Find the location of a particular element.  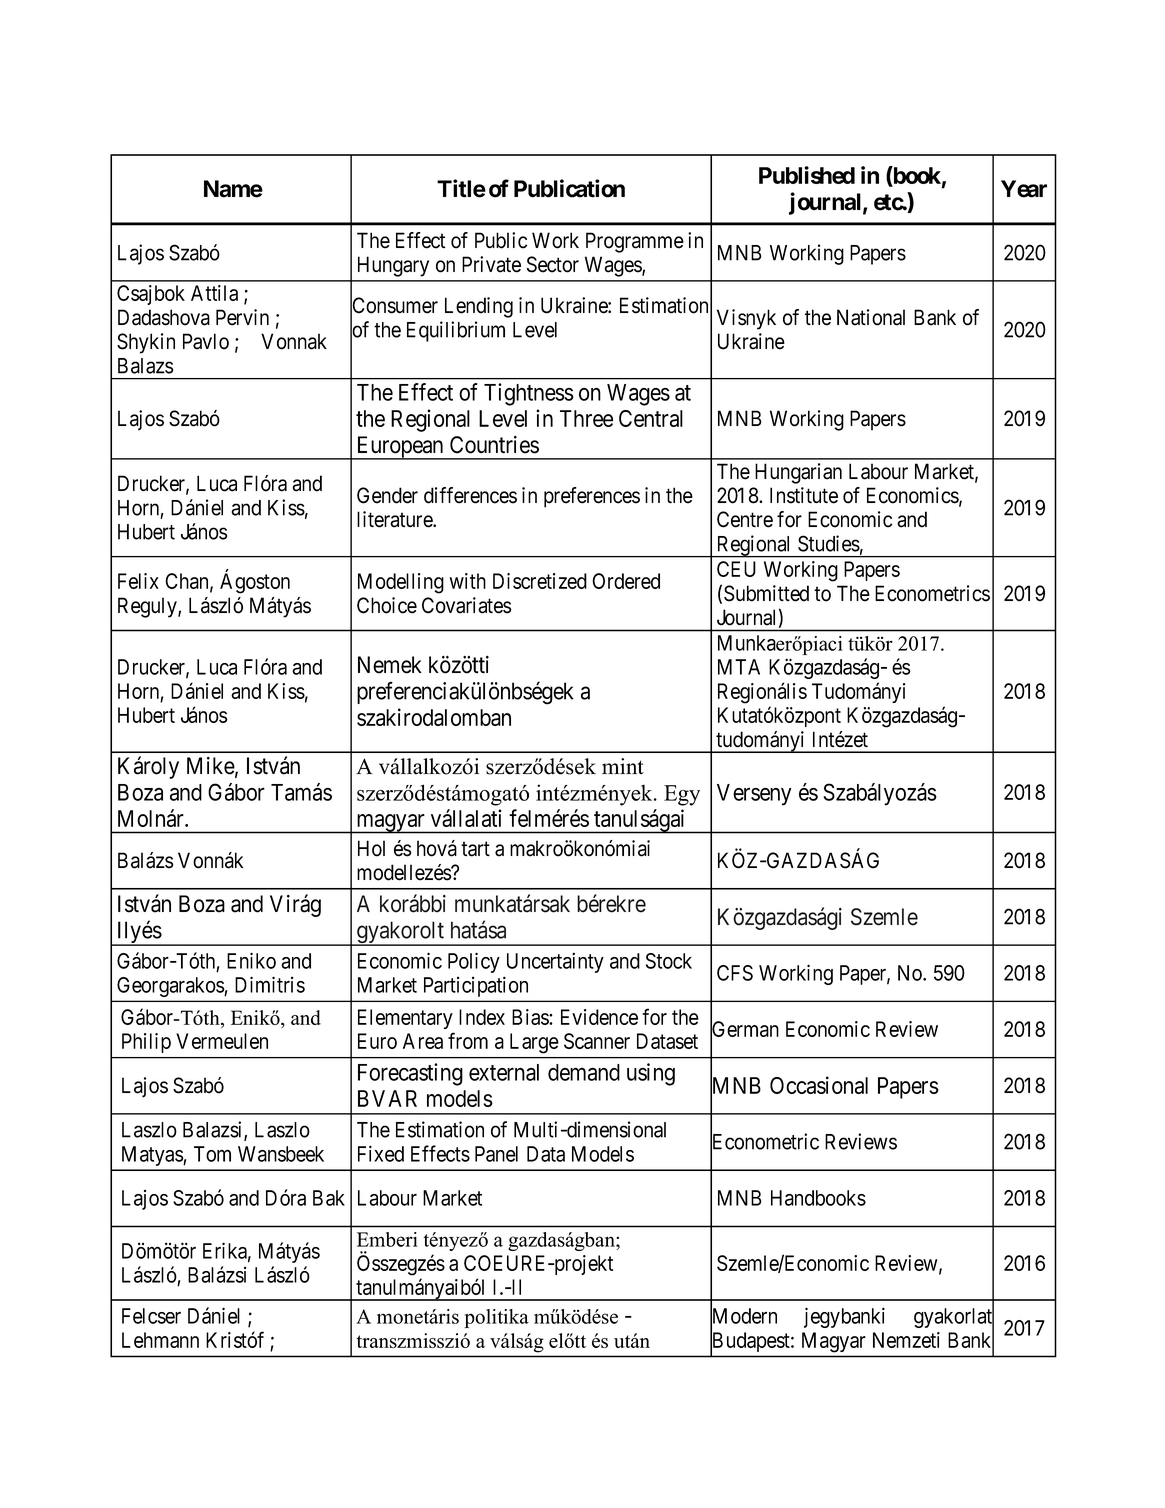

MTA is located at coordinates (739, 667).
